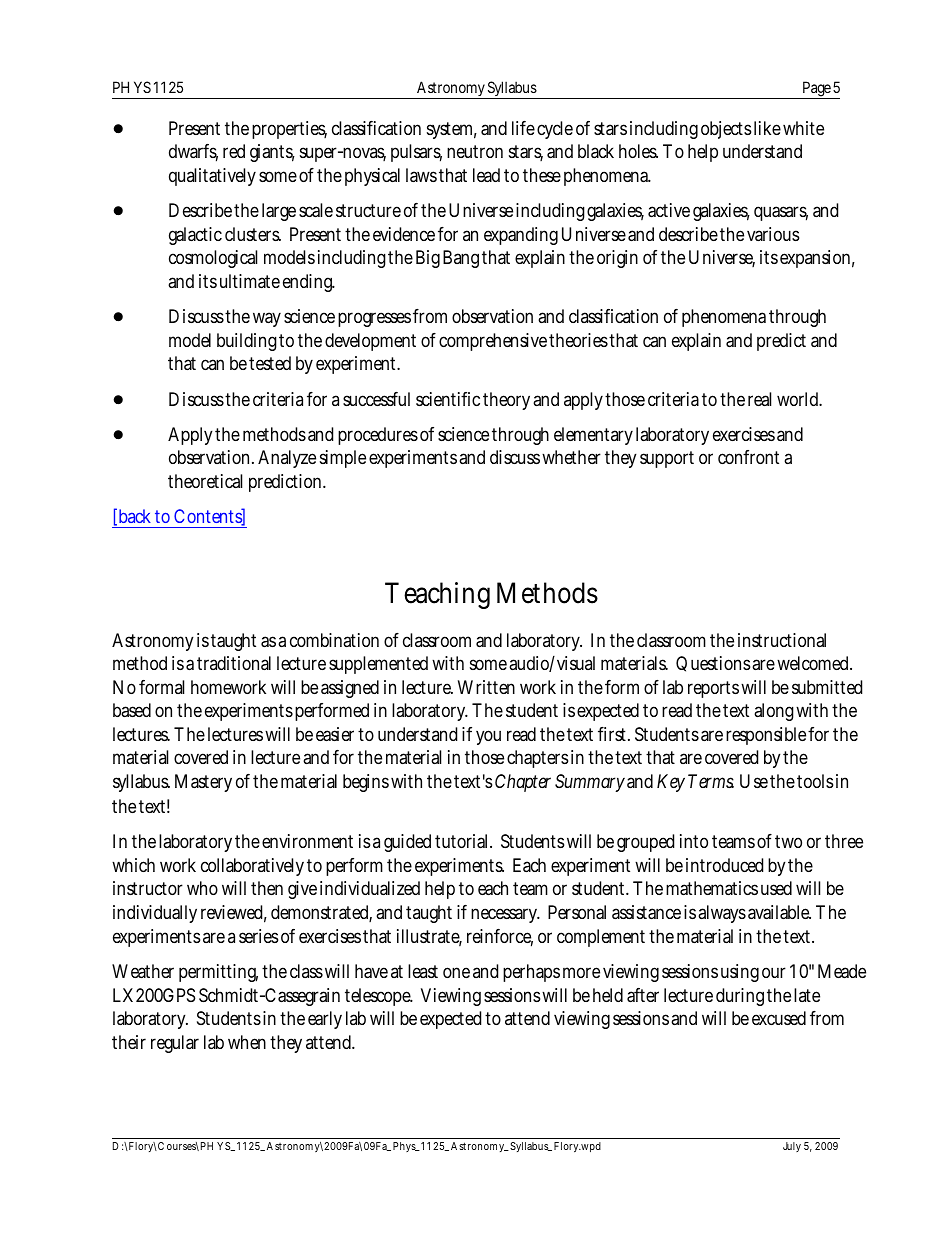  Describe the element at coordinates (792, 1147) in the screenshot. I see `July` at that location.
